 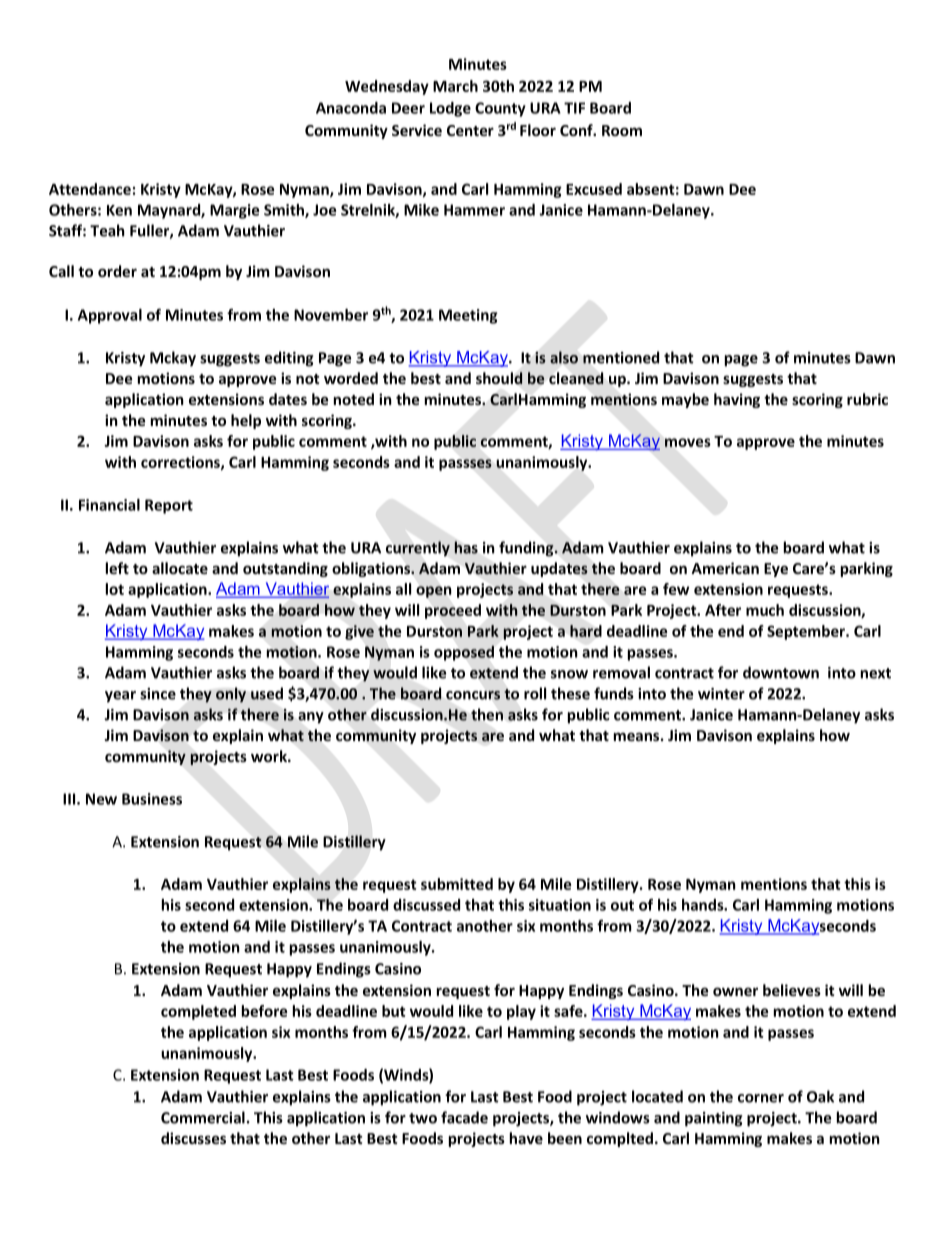 What do you see at coordinates (464, 1117) in the document?
I see `facade` at bounding box center [464, 1117].
